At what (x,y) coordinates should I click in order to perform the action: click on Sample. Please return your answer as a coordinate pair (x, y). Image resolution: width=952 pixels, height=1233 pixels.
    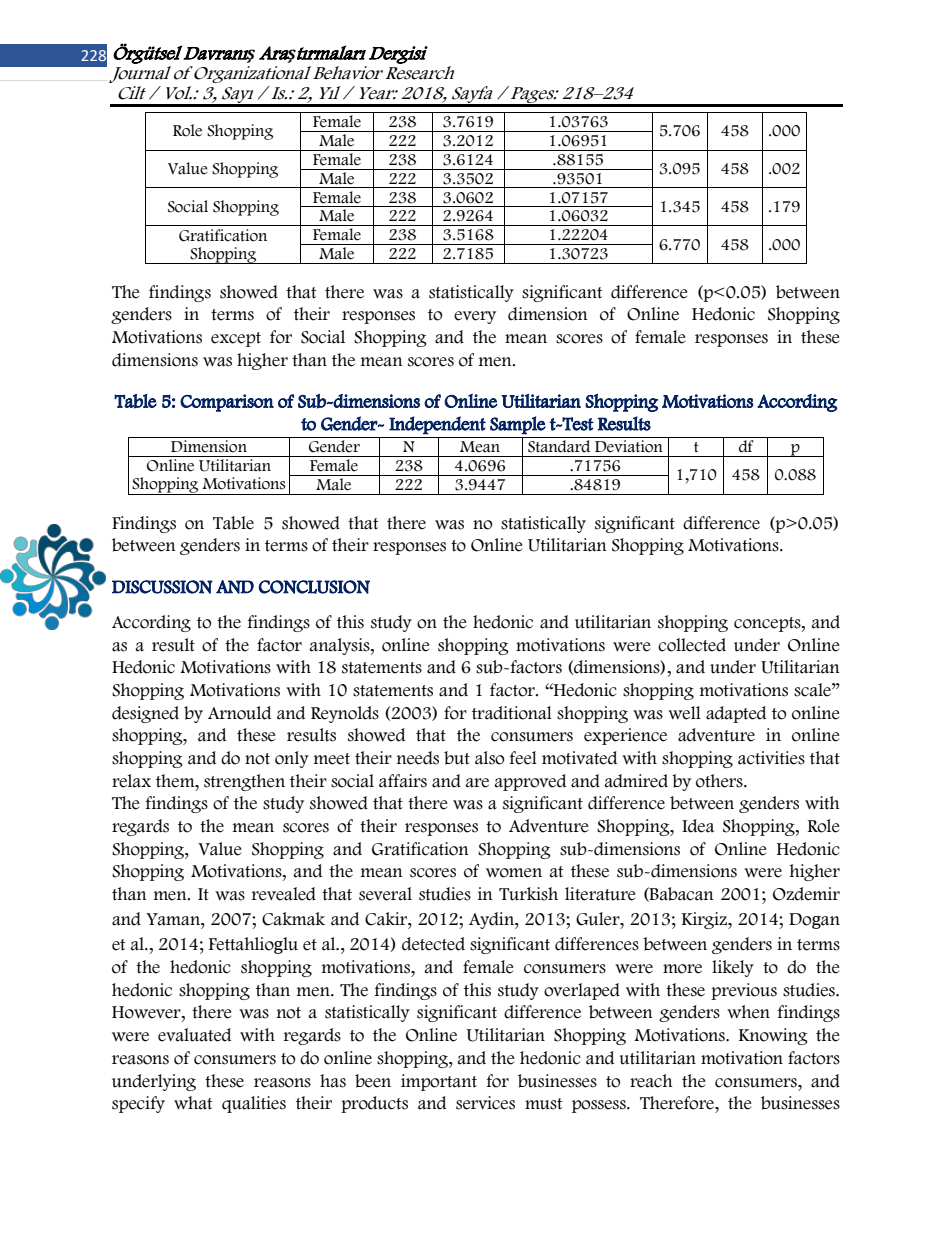
    Looking at the image, I should click on (518, 425).
